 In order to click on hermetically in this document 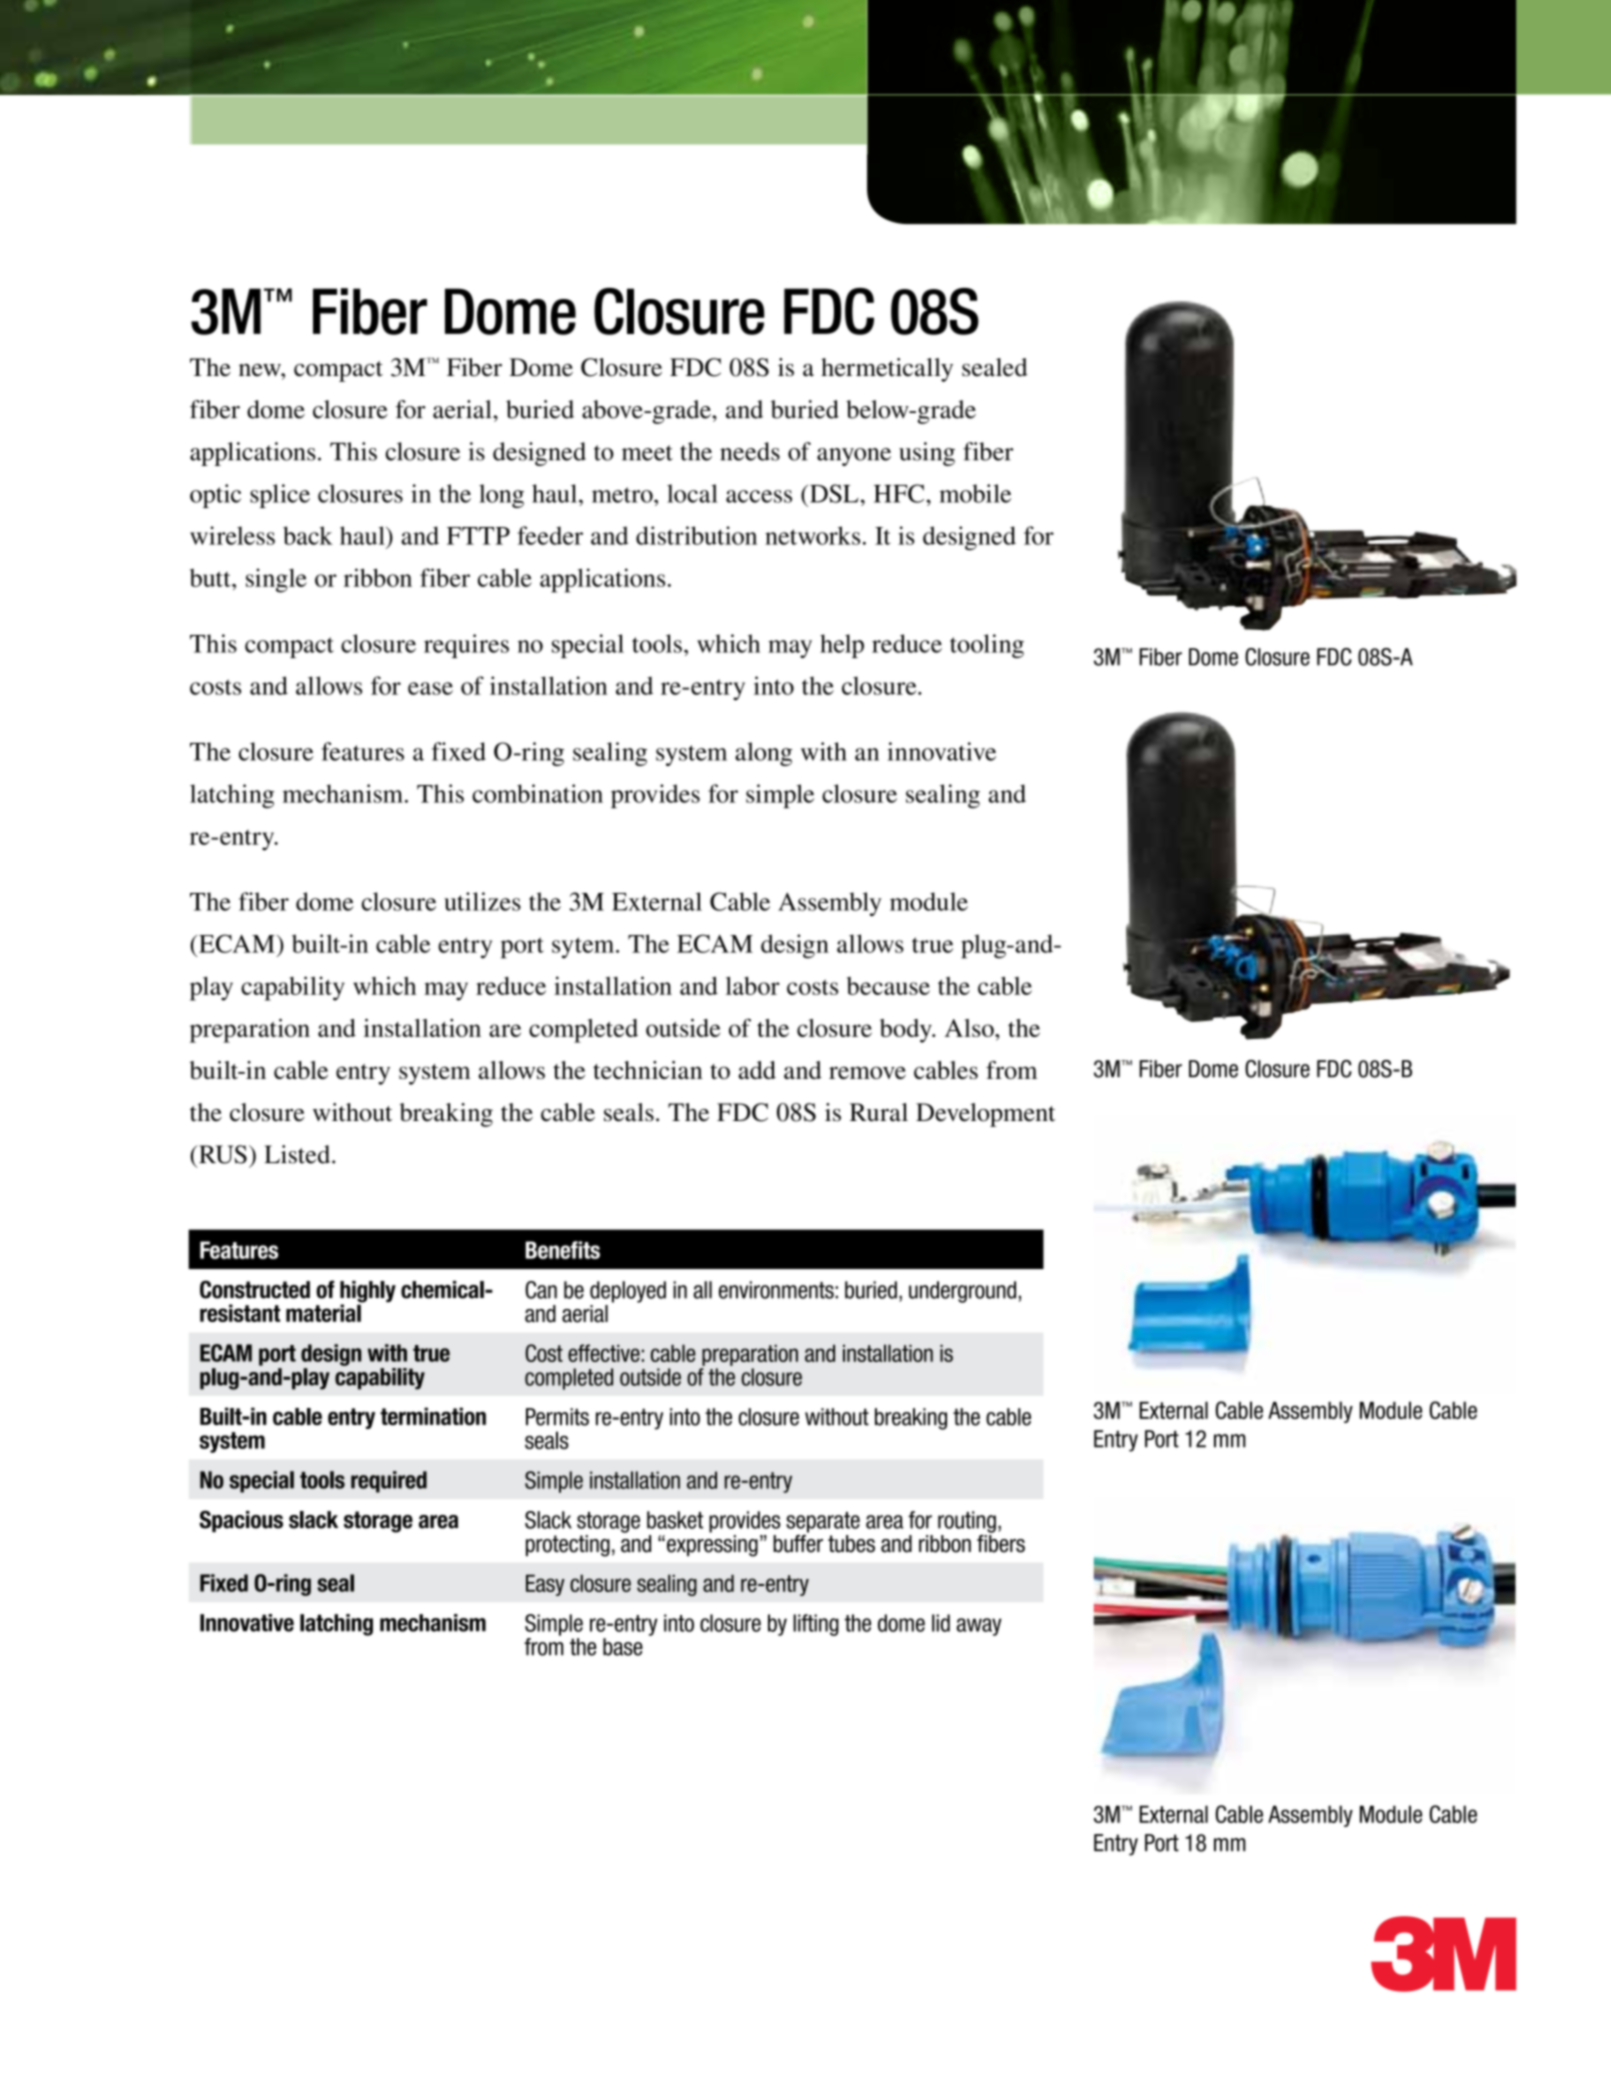, I will do `click(887, 370)`.
